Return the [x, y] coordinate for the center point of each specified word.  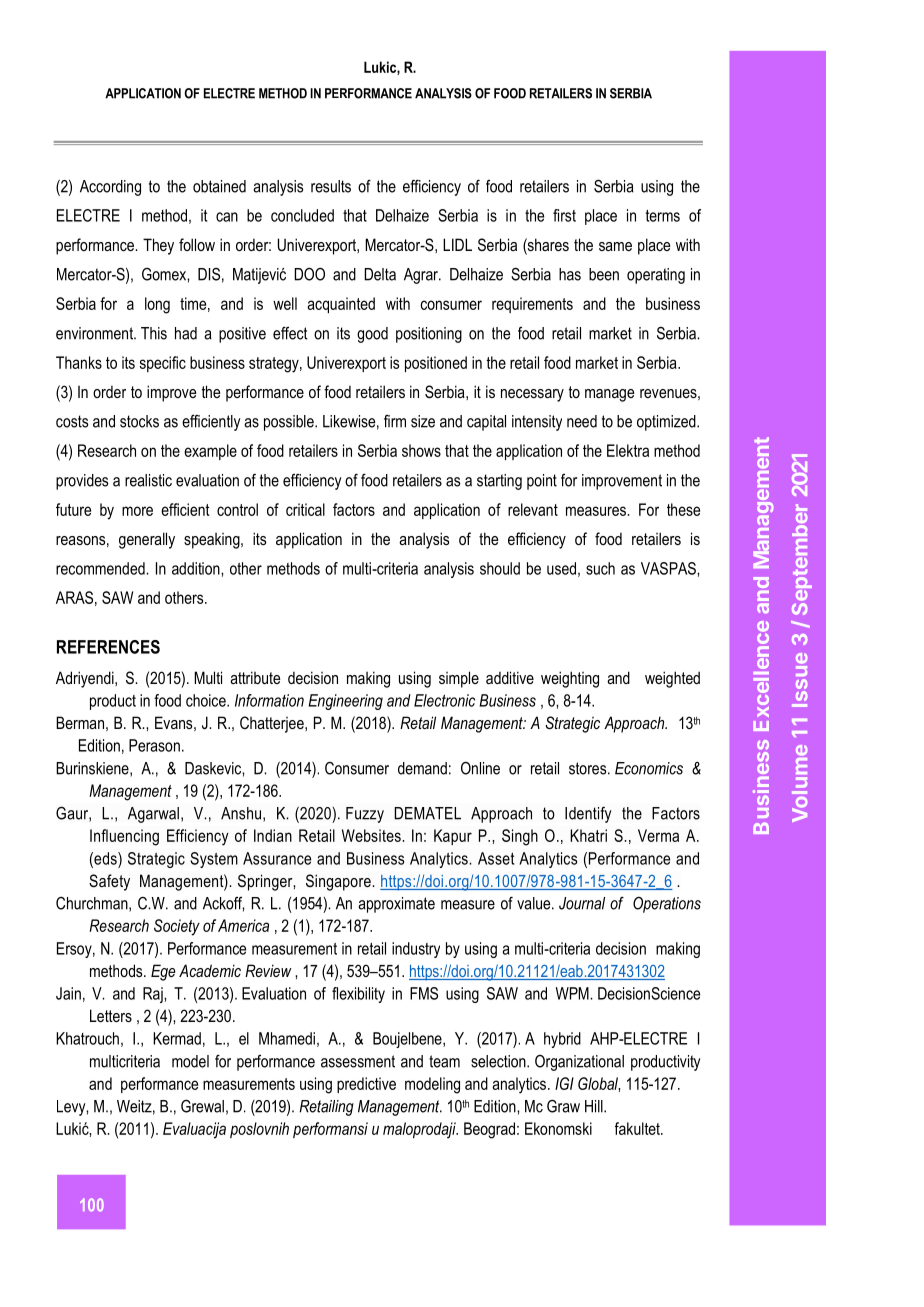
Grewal [202, 1106]
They [158, 246]
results [331, 186]
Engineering [345, 702]
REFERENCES [108, 647]
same [615, 246]
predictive [366, 1085]
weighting [570, 679]
